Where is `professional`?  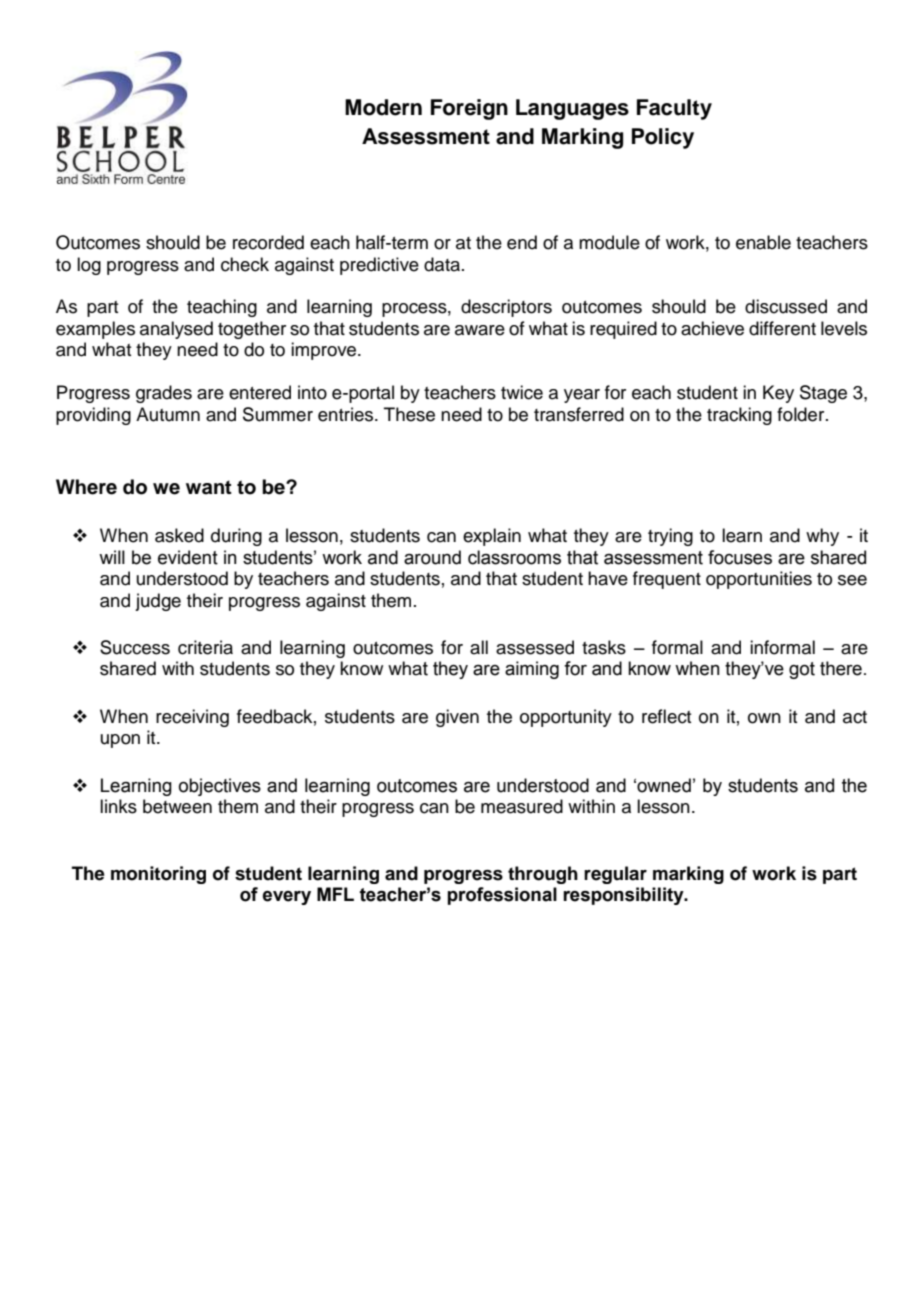 professional is located at coordinates (502, 896).
